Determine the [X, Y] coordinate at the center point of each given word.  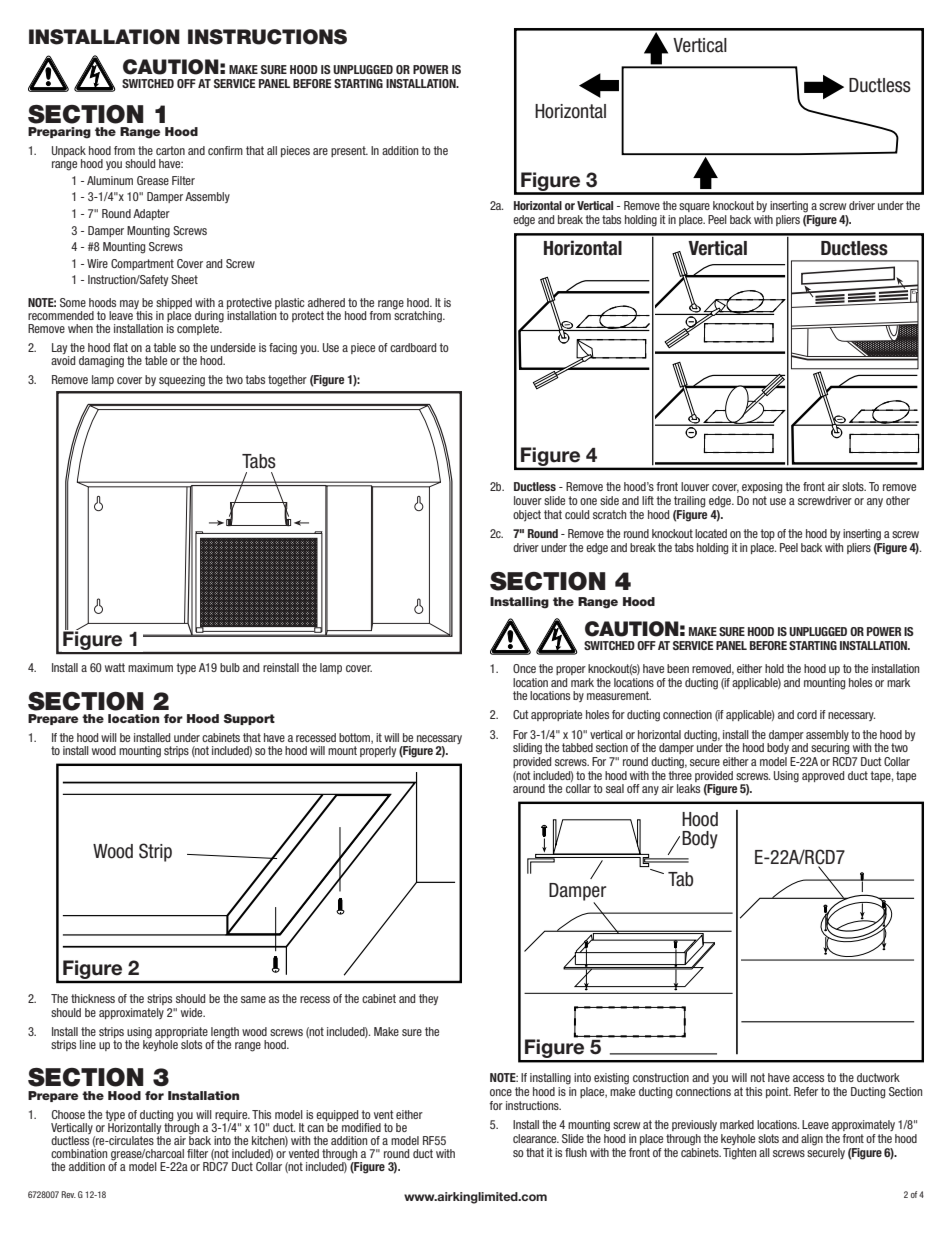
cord [807, 714]
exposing [762, 488]
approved [823, 776]
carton [170, 150]
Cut [521, 714]
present [349, 151]
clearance [536, 1138]
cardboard [413, 347]
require [232, 1115]
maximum [150, 667]
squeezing [182, 381]
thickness [93, 998]
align [812, 1140]
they [428, 999]
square [694, 207]
